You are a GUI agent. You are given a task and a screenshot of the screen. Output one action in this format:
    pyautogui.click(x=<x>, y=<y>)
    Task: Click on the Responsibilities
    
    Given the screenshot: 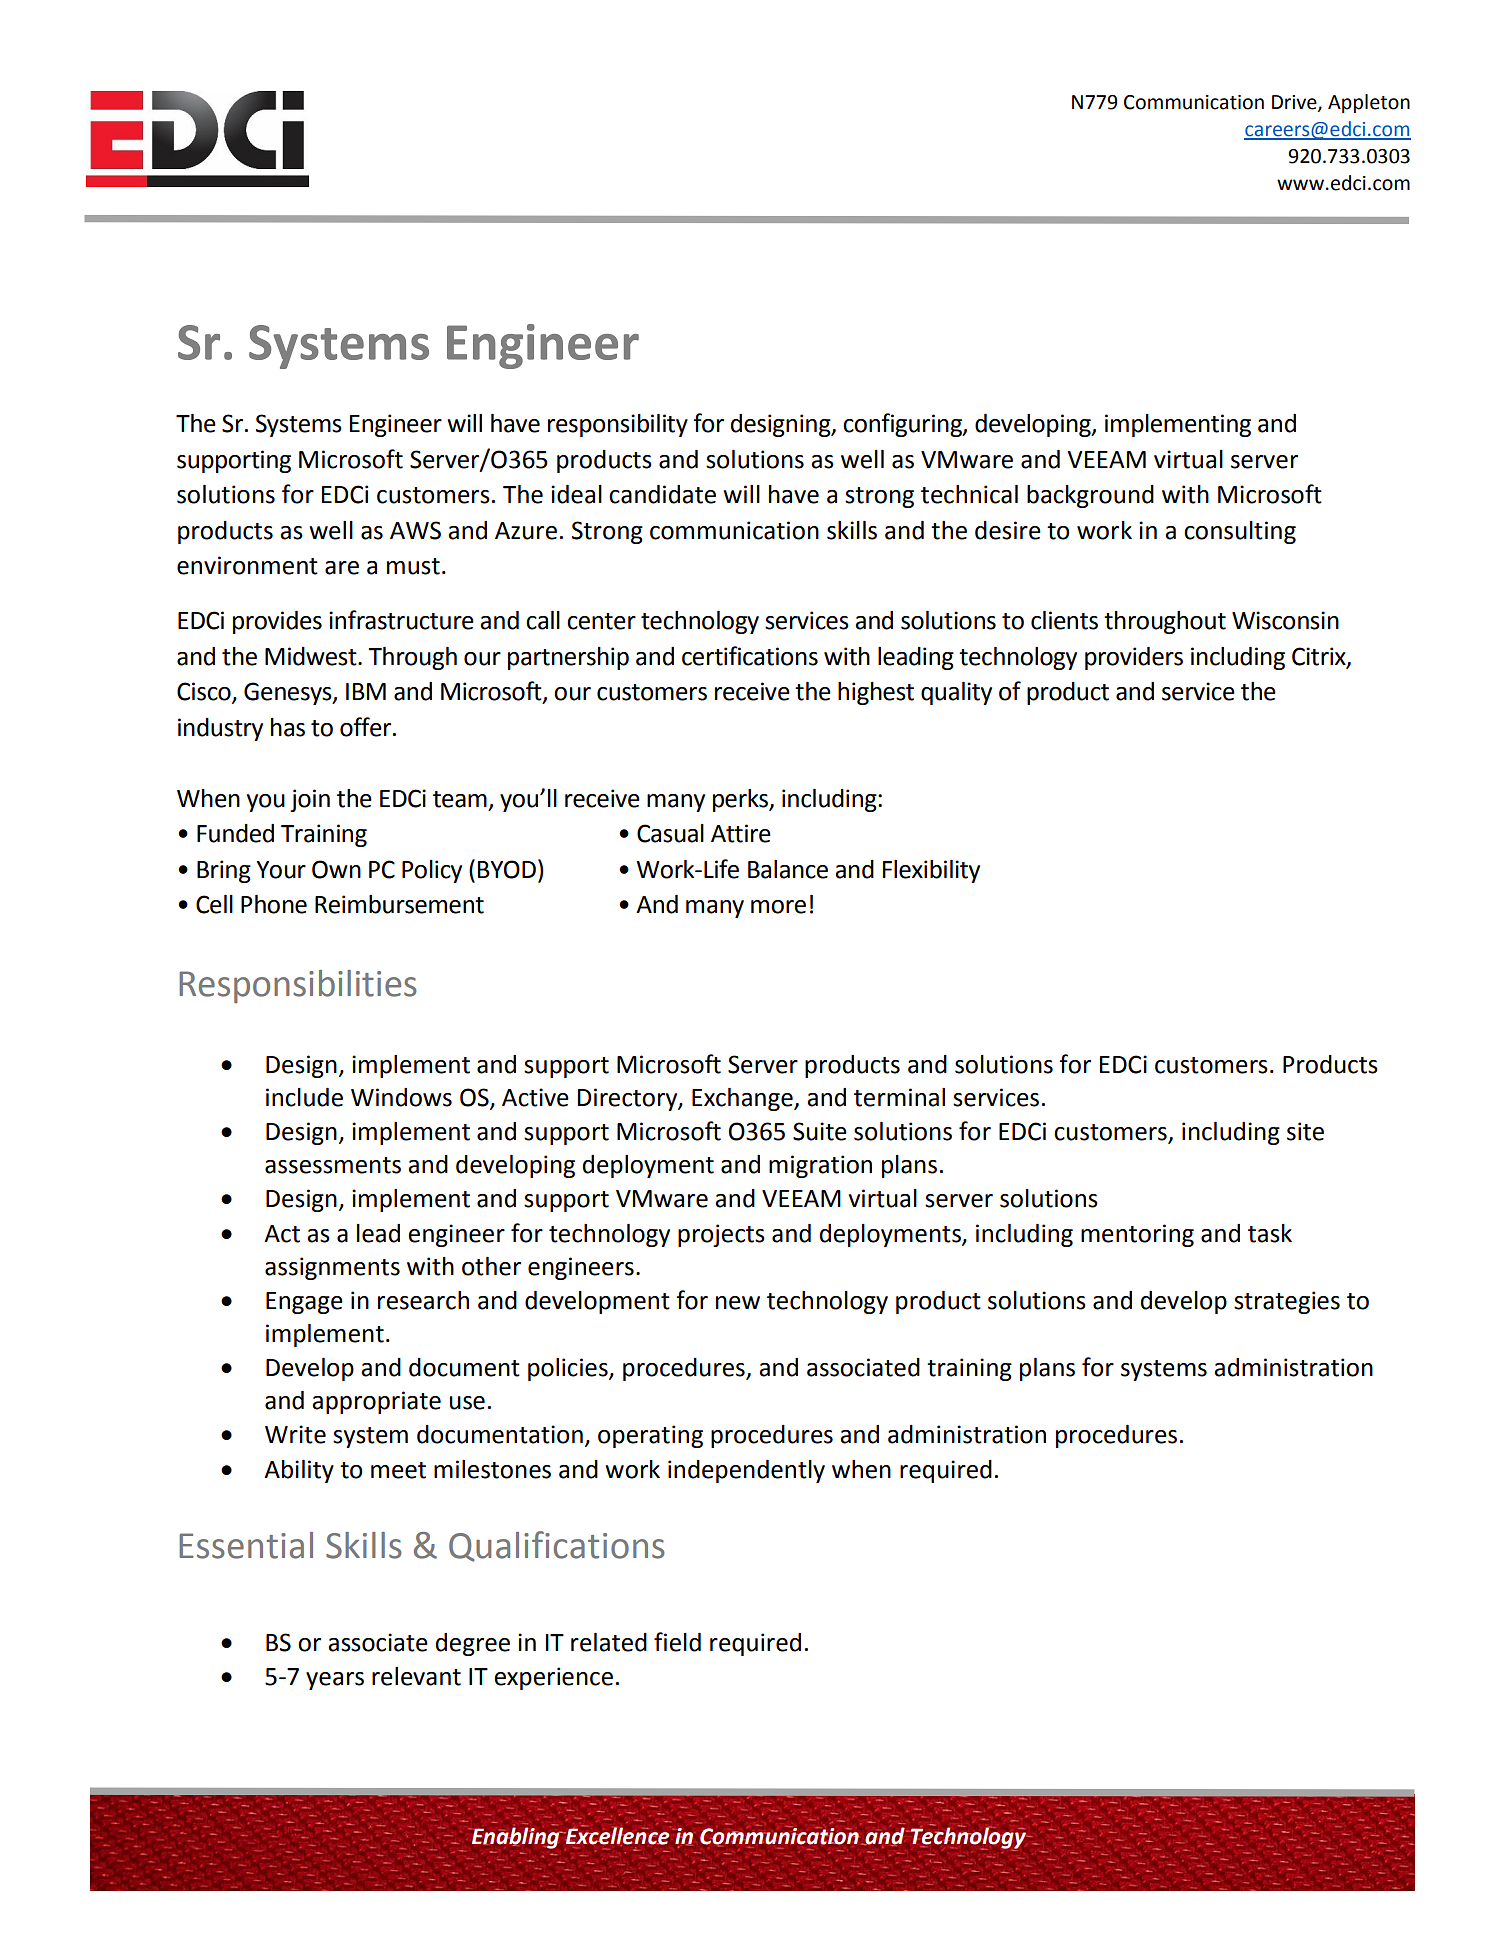 What is the action you would take?
    pyautogui.click(x=298, y=986)
